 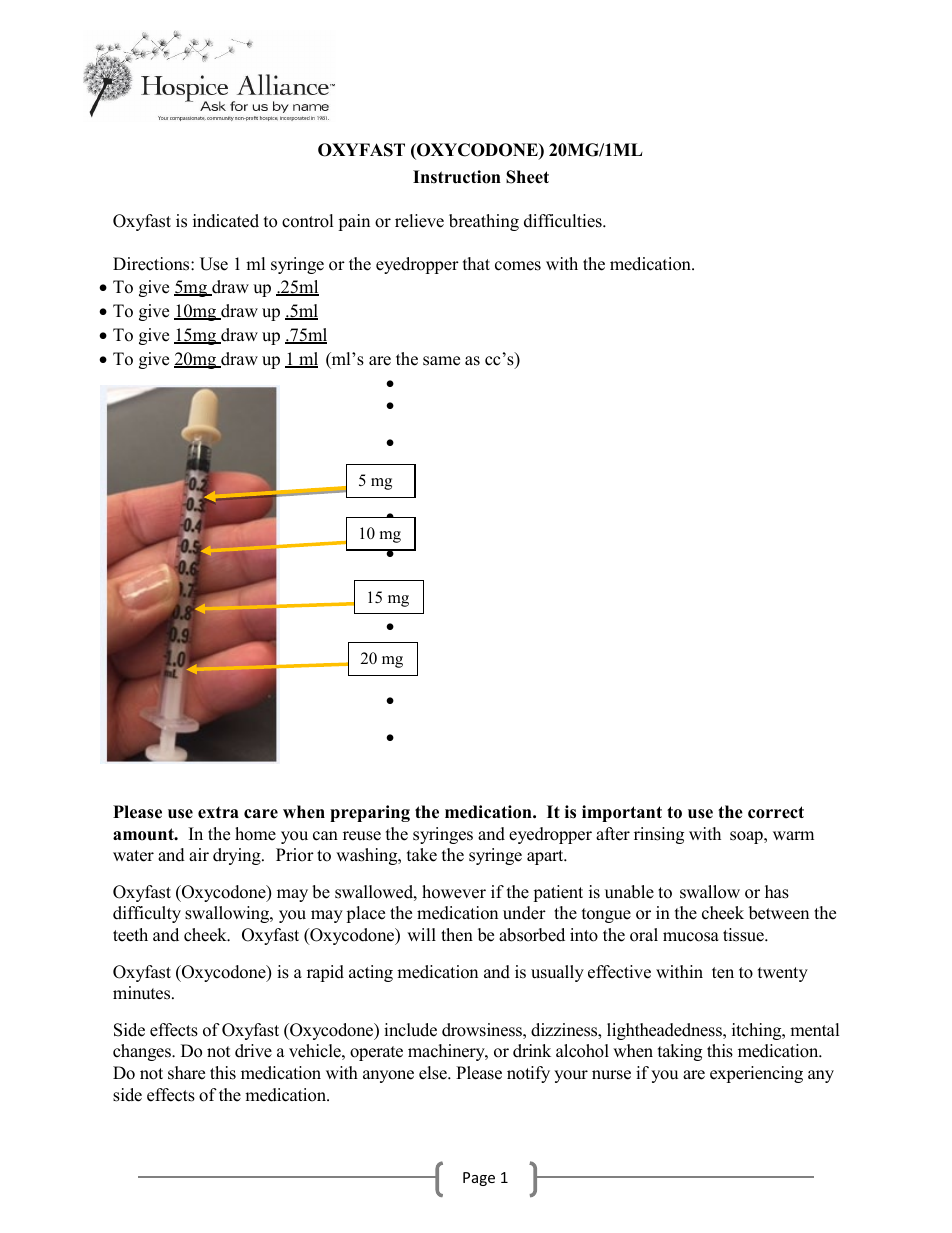 What do you see at coordinates (793, 835) in the page?
I see `warm` at bounding box center [793, 835].
